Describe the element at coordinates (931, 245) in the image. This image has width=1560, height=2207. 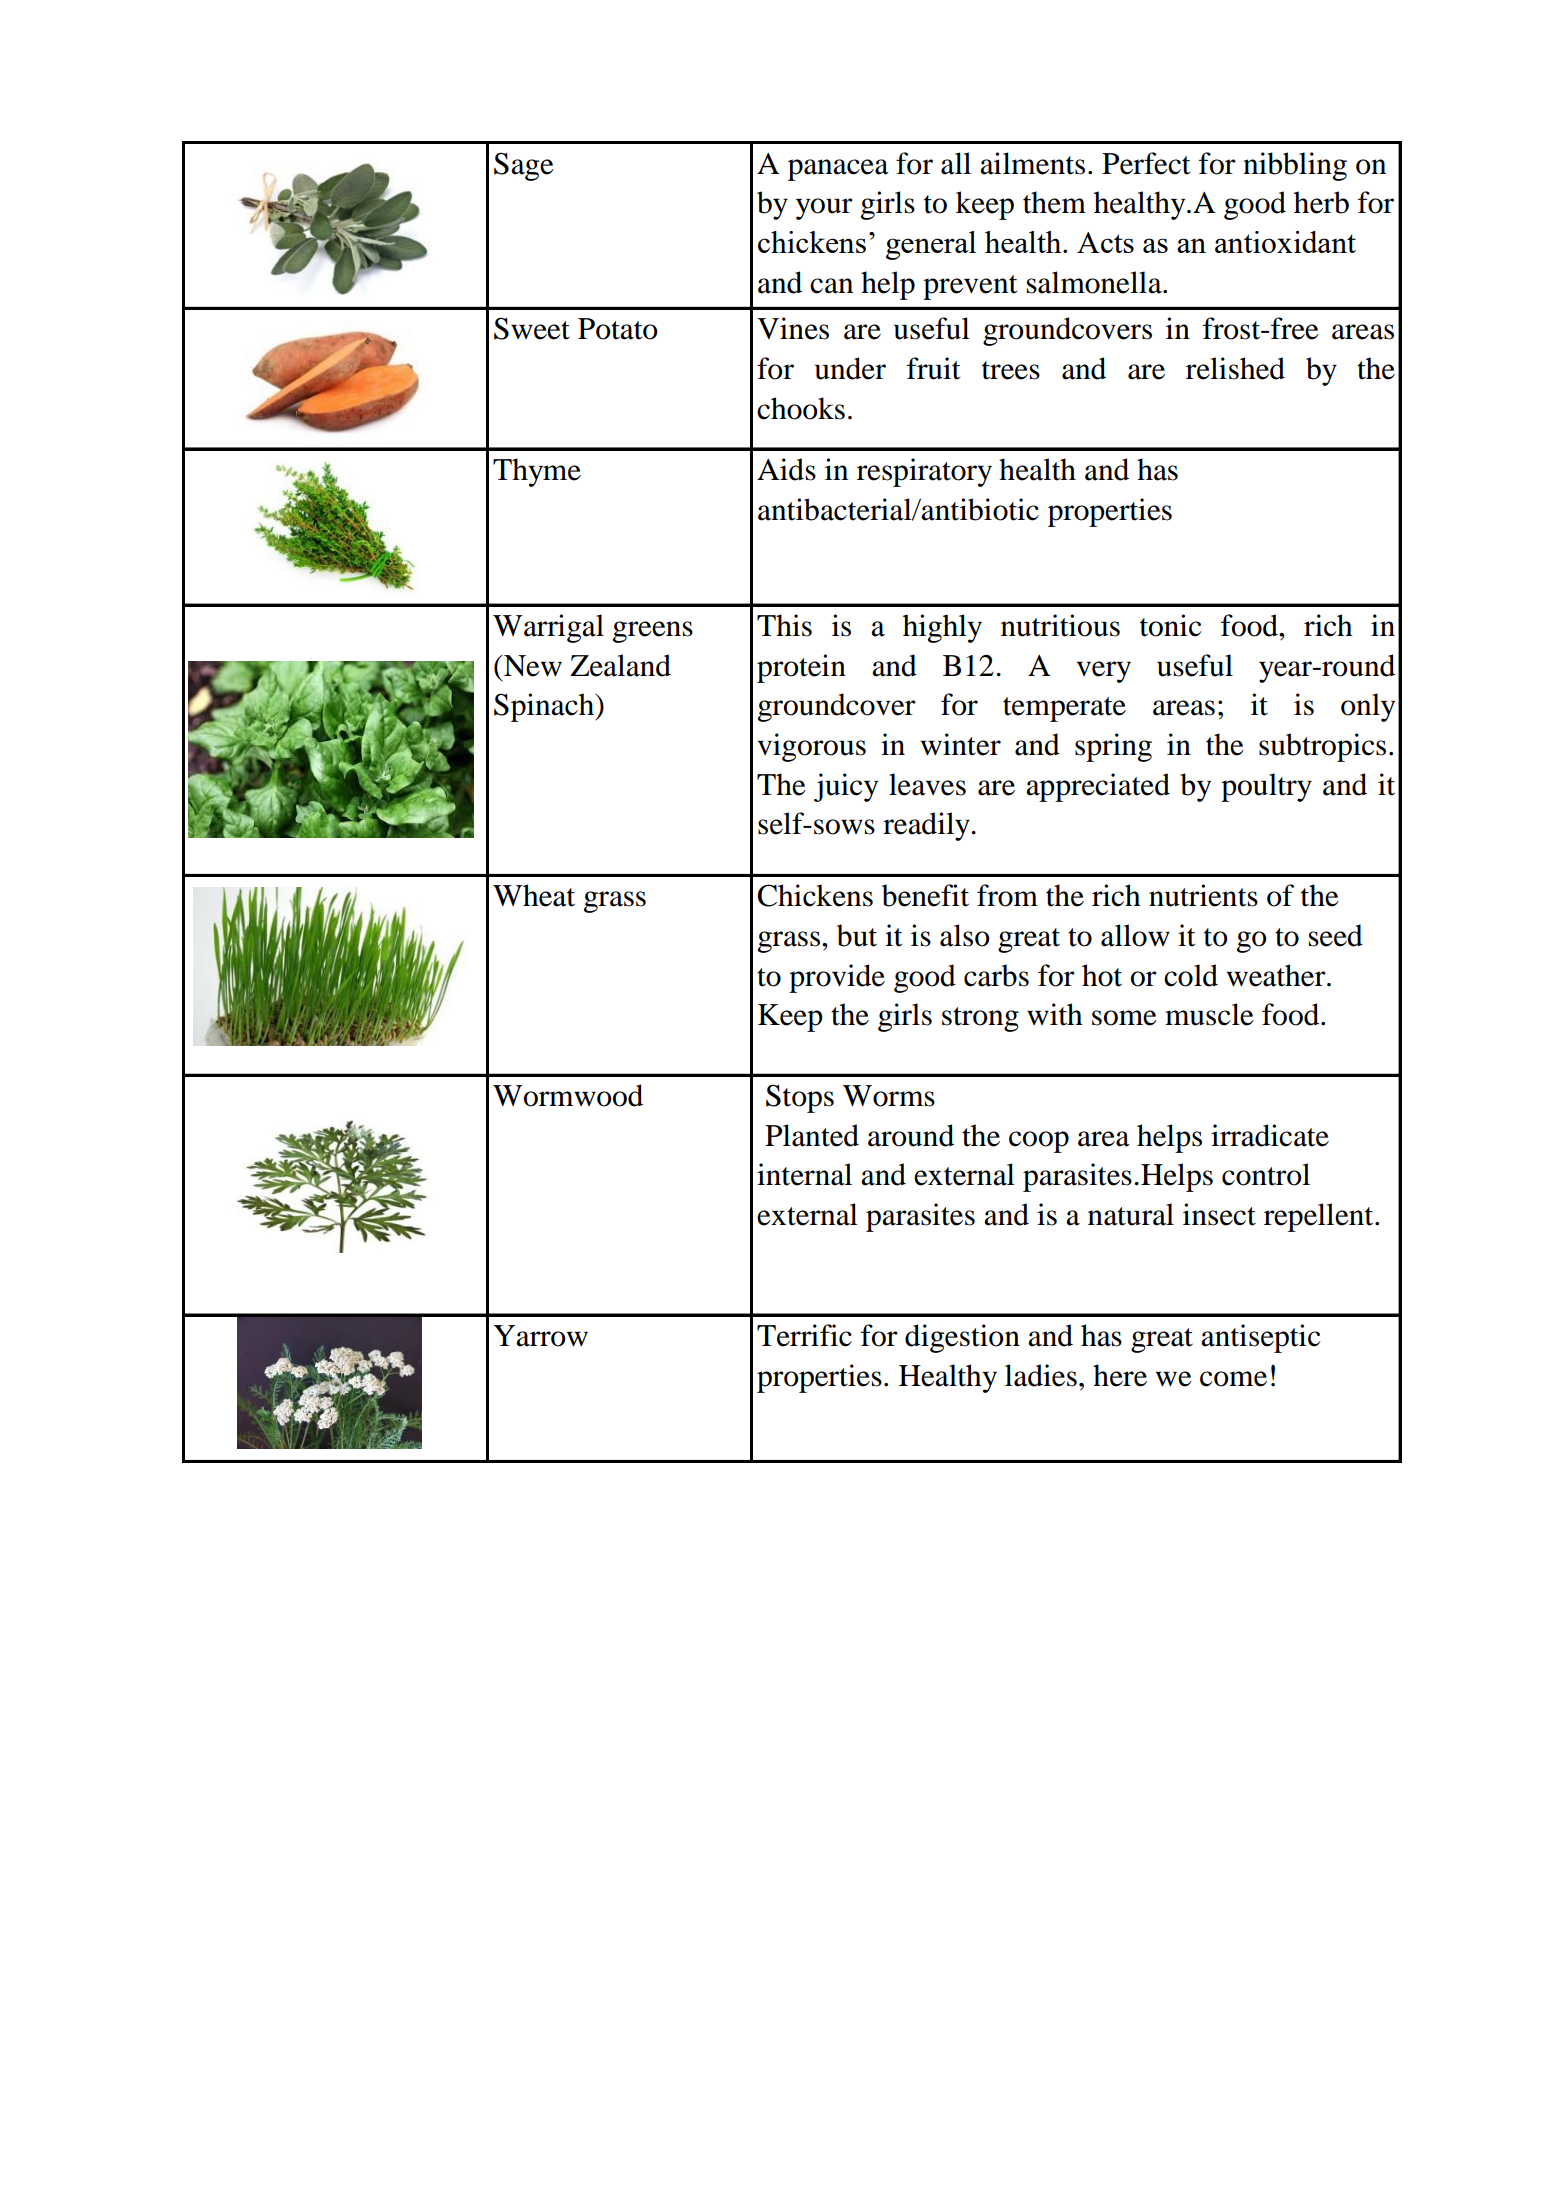
I see `general` at that location.
